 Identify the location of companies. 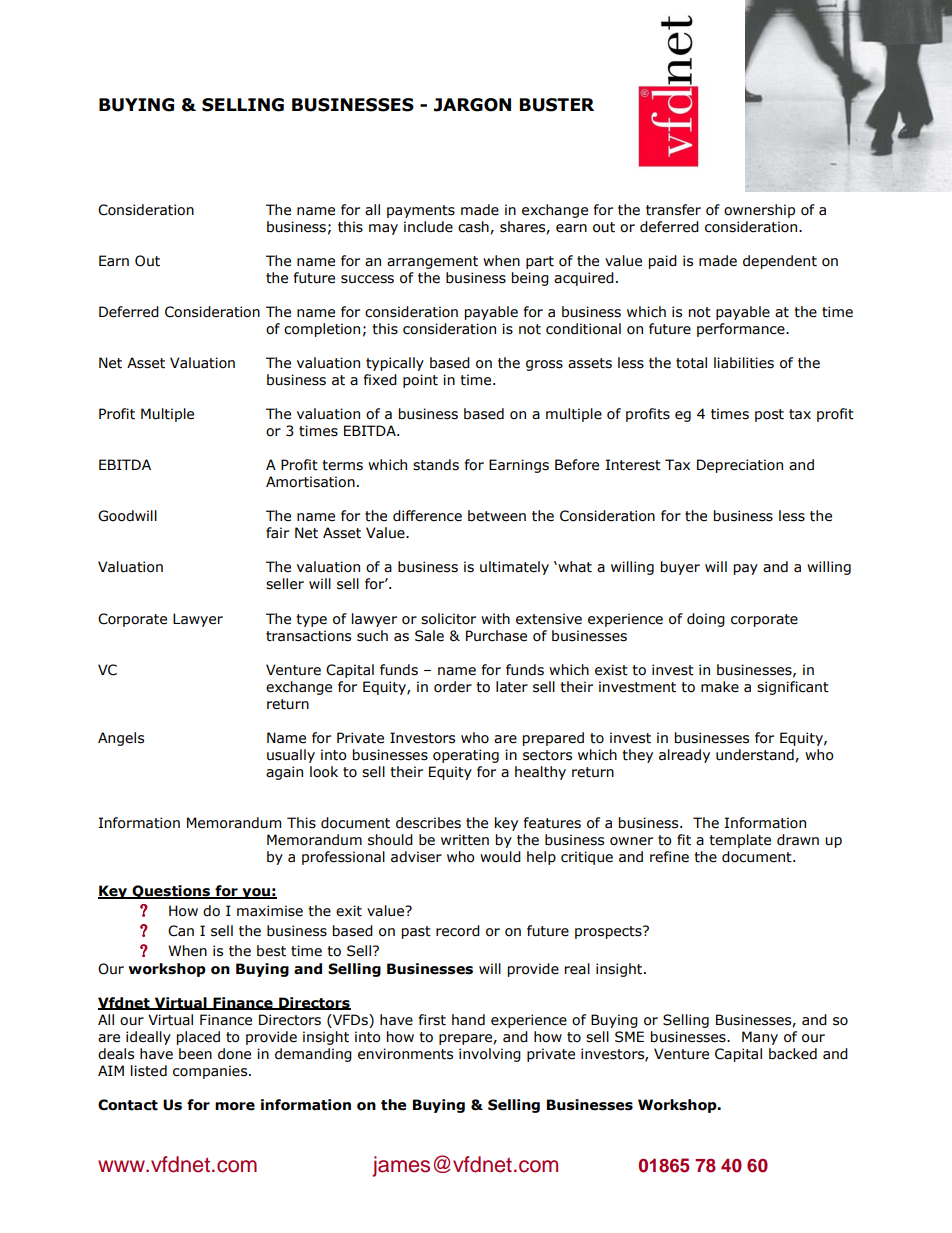
(211, 1072).
